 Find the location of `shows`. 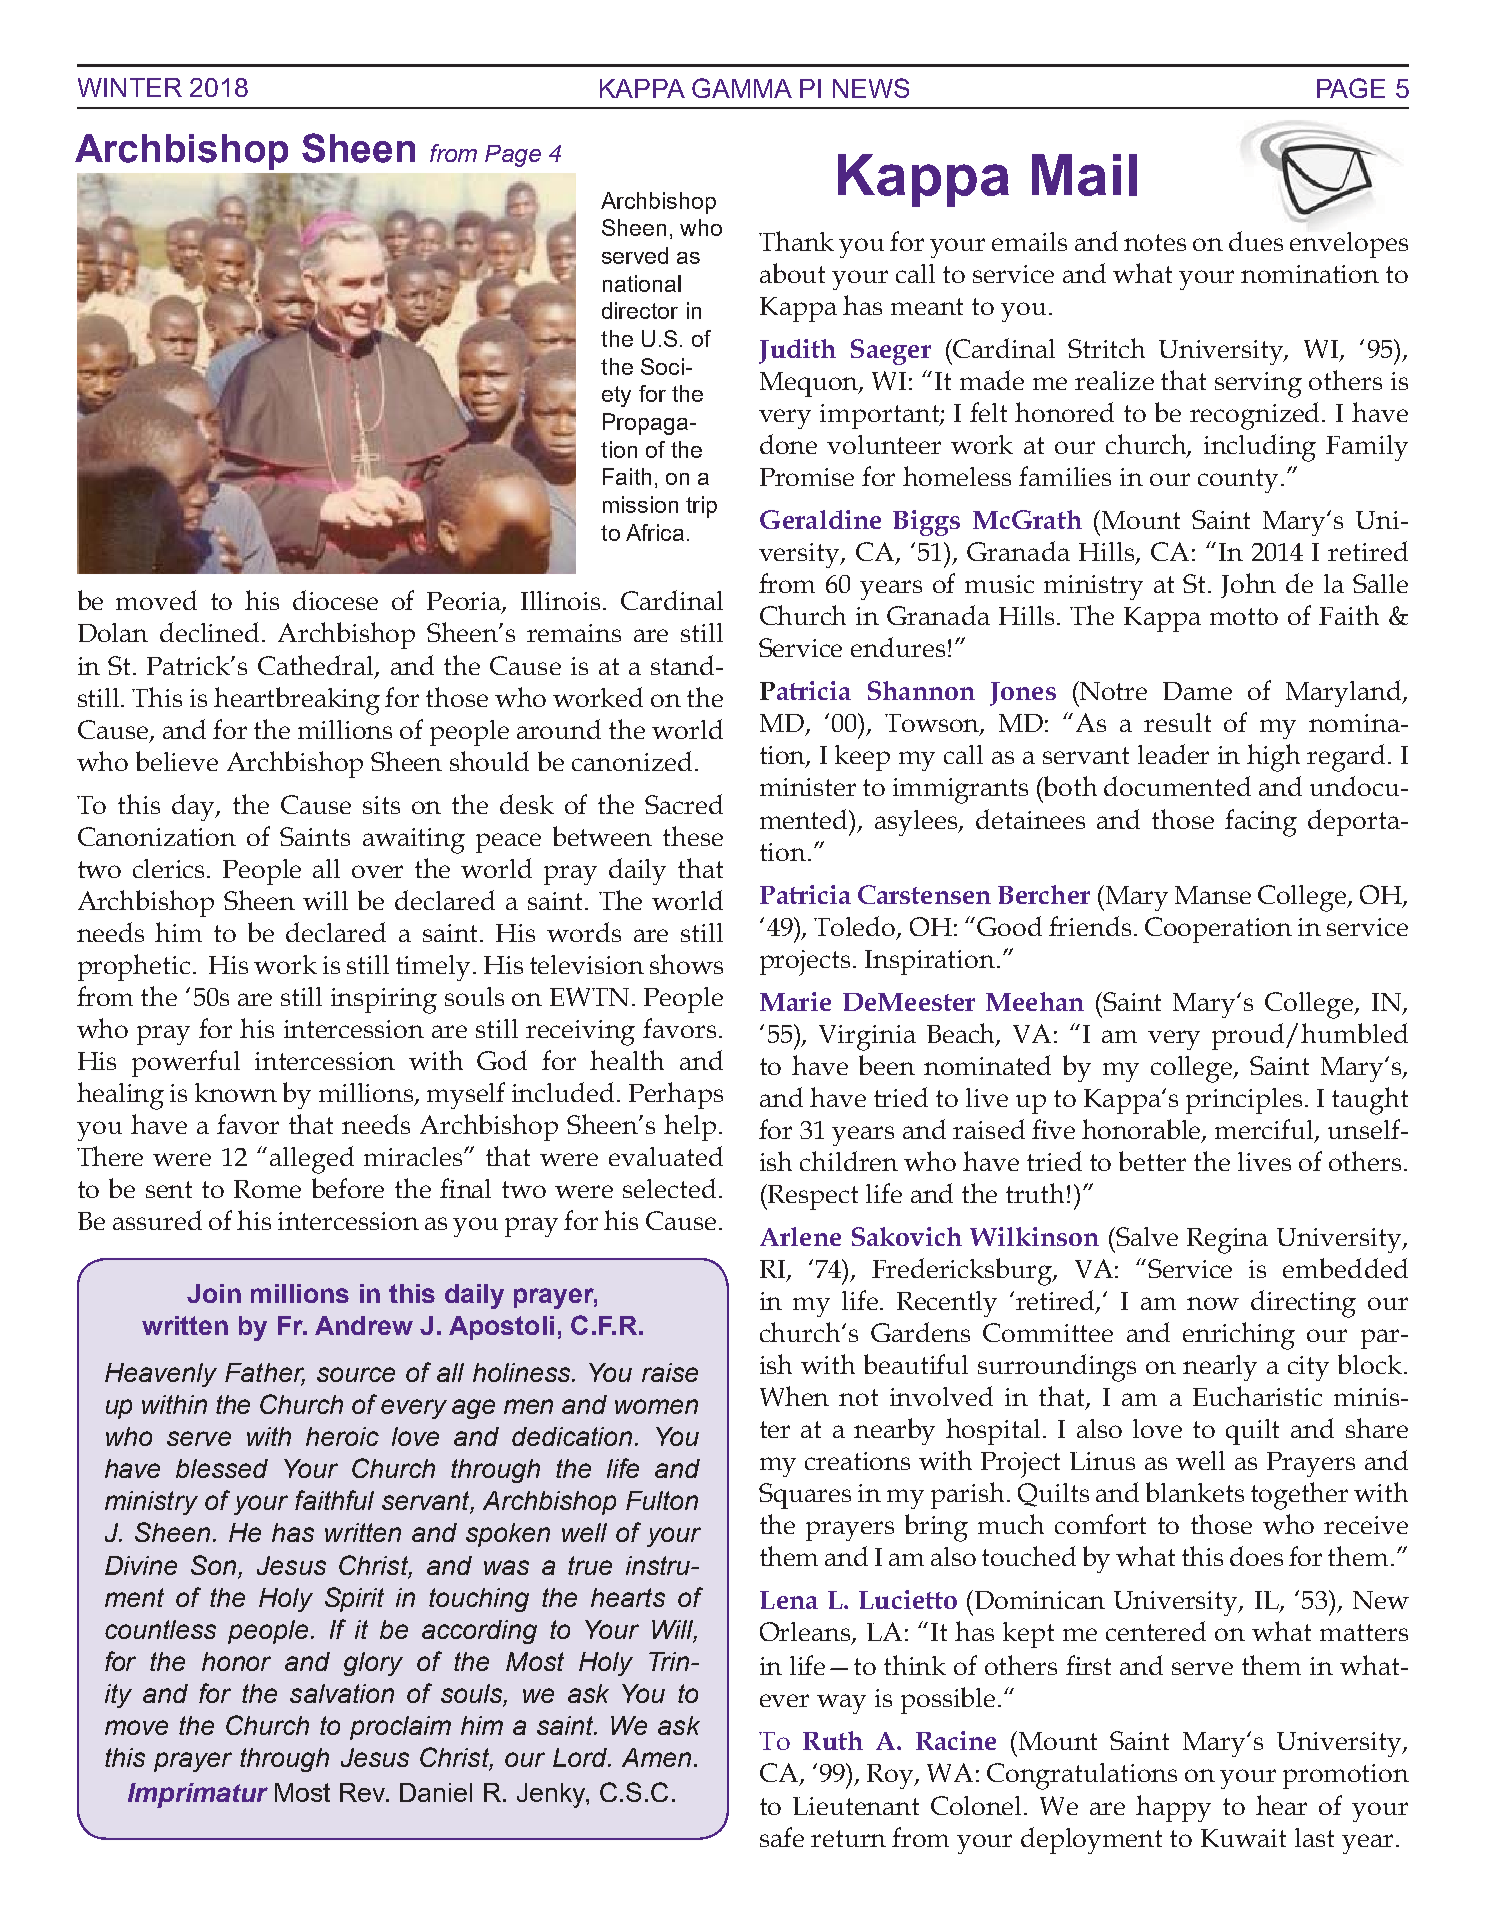

shows is located at coordinates (686, 964).
